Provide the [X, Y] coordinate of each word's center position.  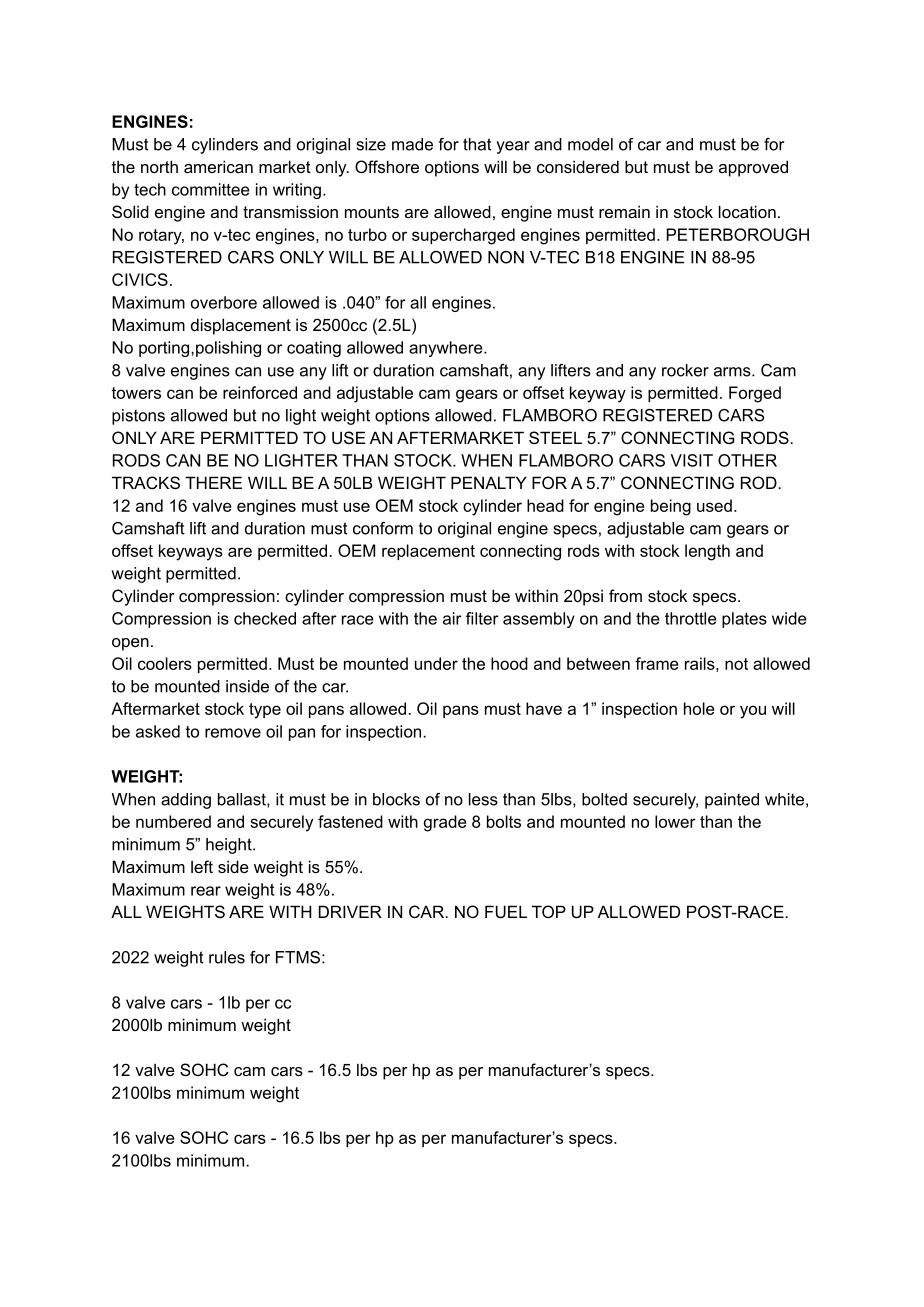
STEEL [555, 437]
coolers [165, 663]
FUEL [506, 911]
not [736, 664]
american [218, 166]
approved [753, 168]
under [436, 663]
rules [227, 957]
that [477, 144]
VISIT [691, 460]
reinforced [260, 392]
